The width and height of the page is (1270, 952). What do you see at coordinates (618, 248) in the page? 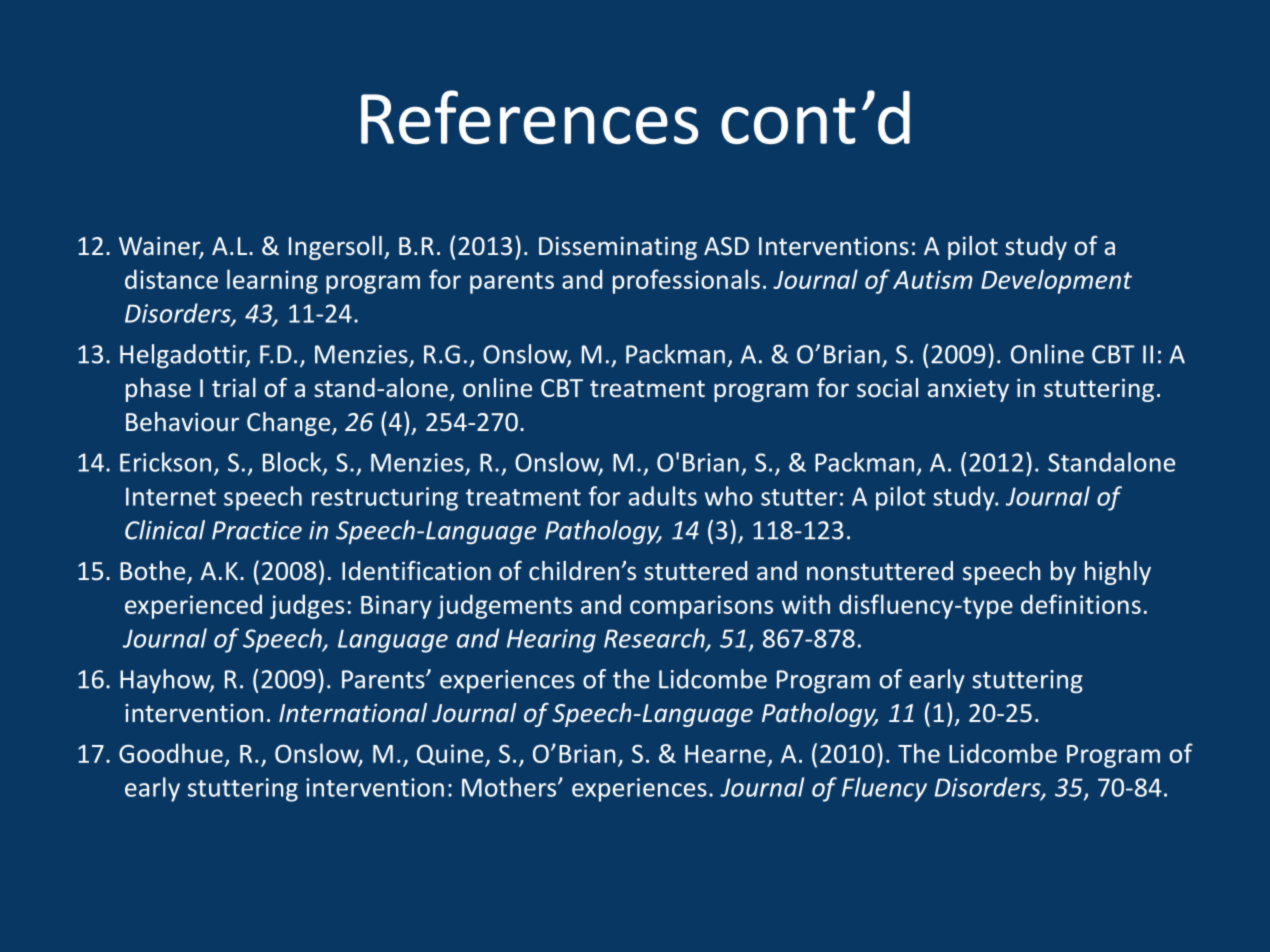
I see `Disseminating` at bounding box center [618, 248].
